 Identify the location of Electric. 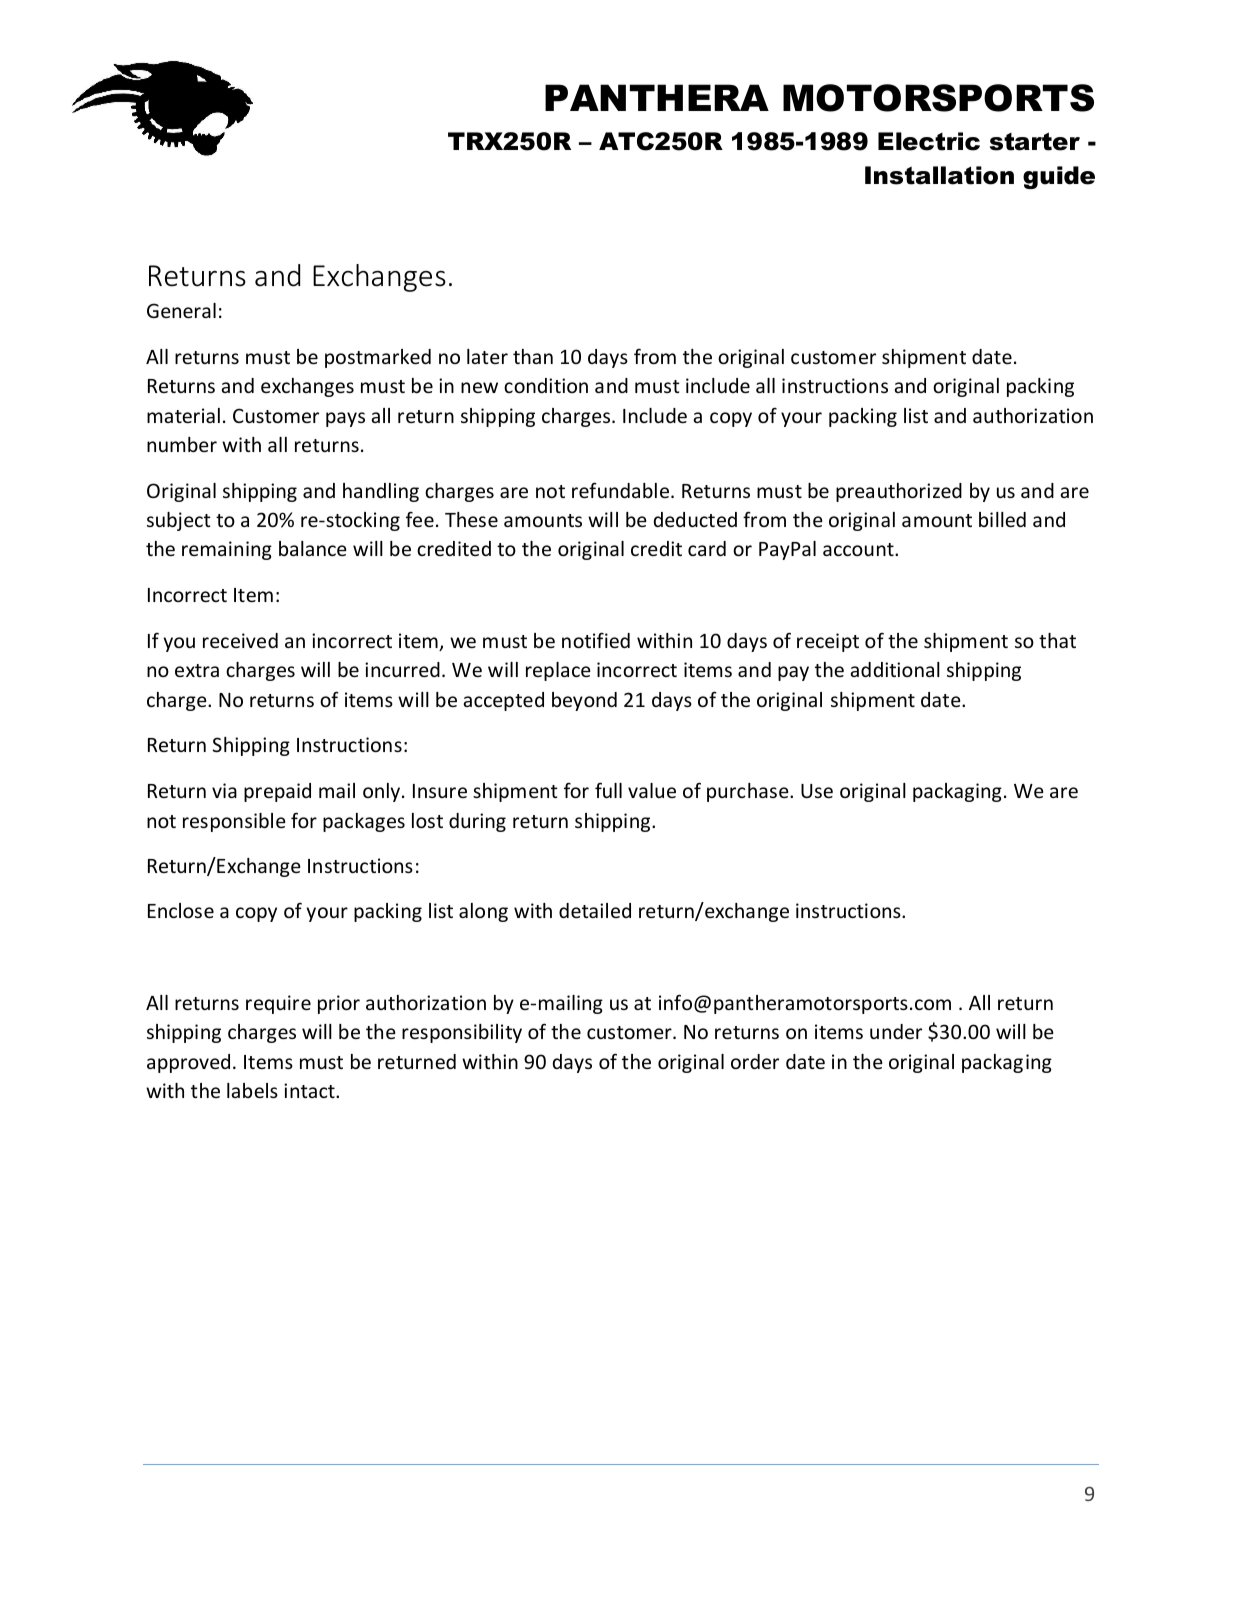
(929, 141).
